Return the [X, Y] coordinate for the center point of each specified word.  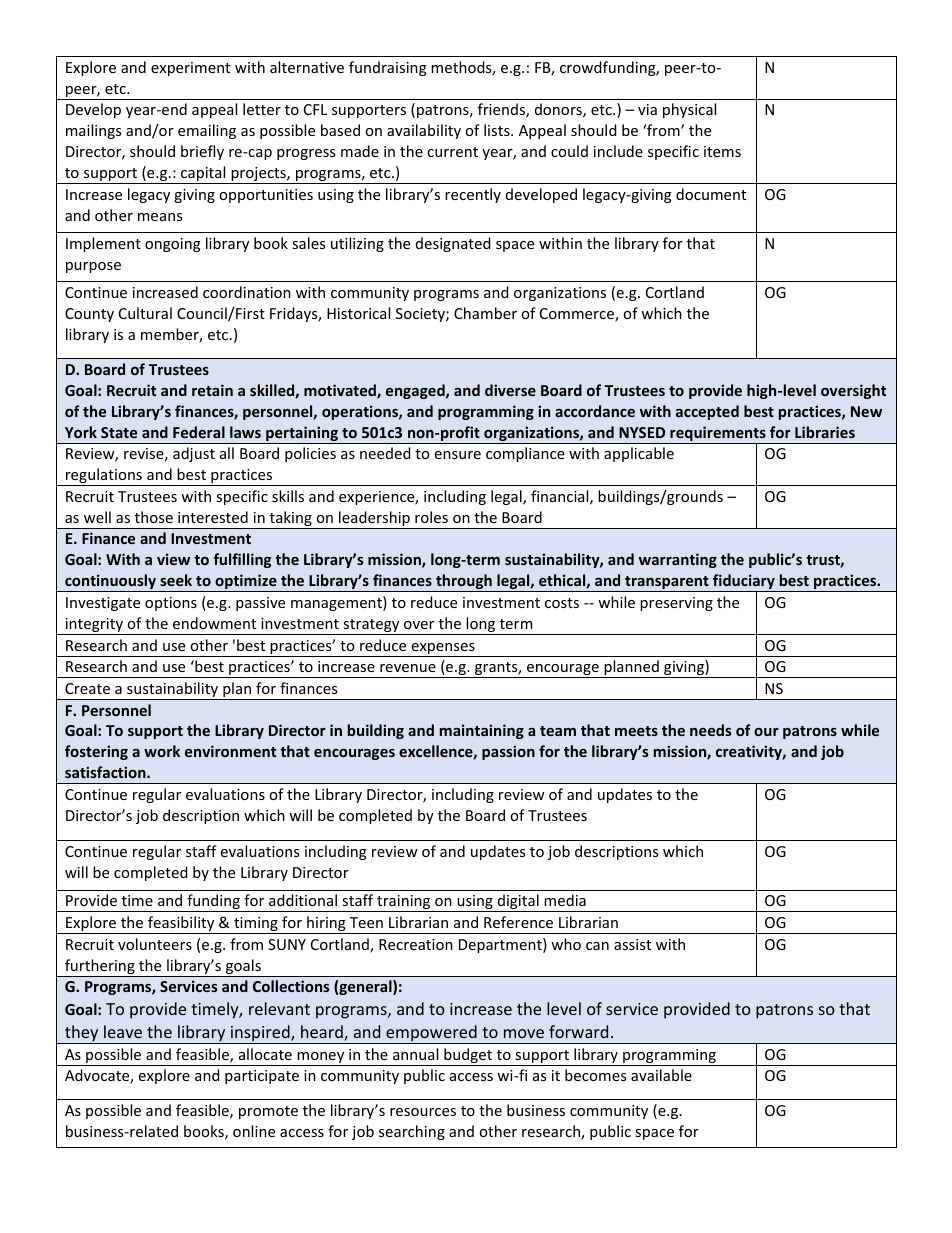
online [254, 1131]
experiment [190, 69]
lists [498, 130]
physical [689, 110]
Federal [199, 432]
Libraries [825, 432]
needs [711, 730]
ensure [458, 455]
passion [508, 752]
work [162, 751]
